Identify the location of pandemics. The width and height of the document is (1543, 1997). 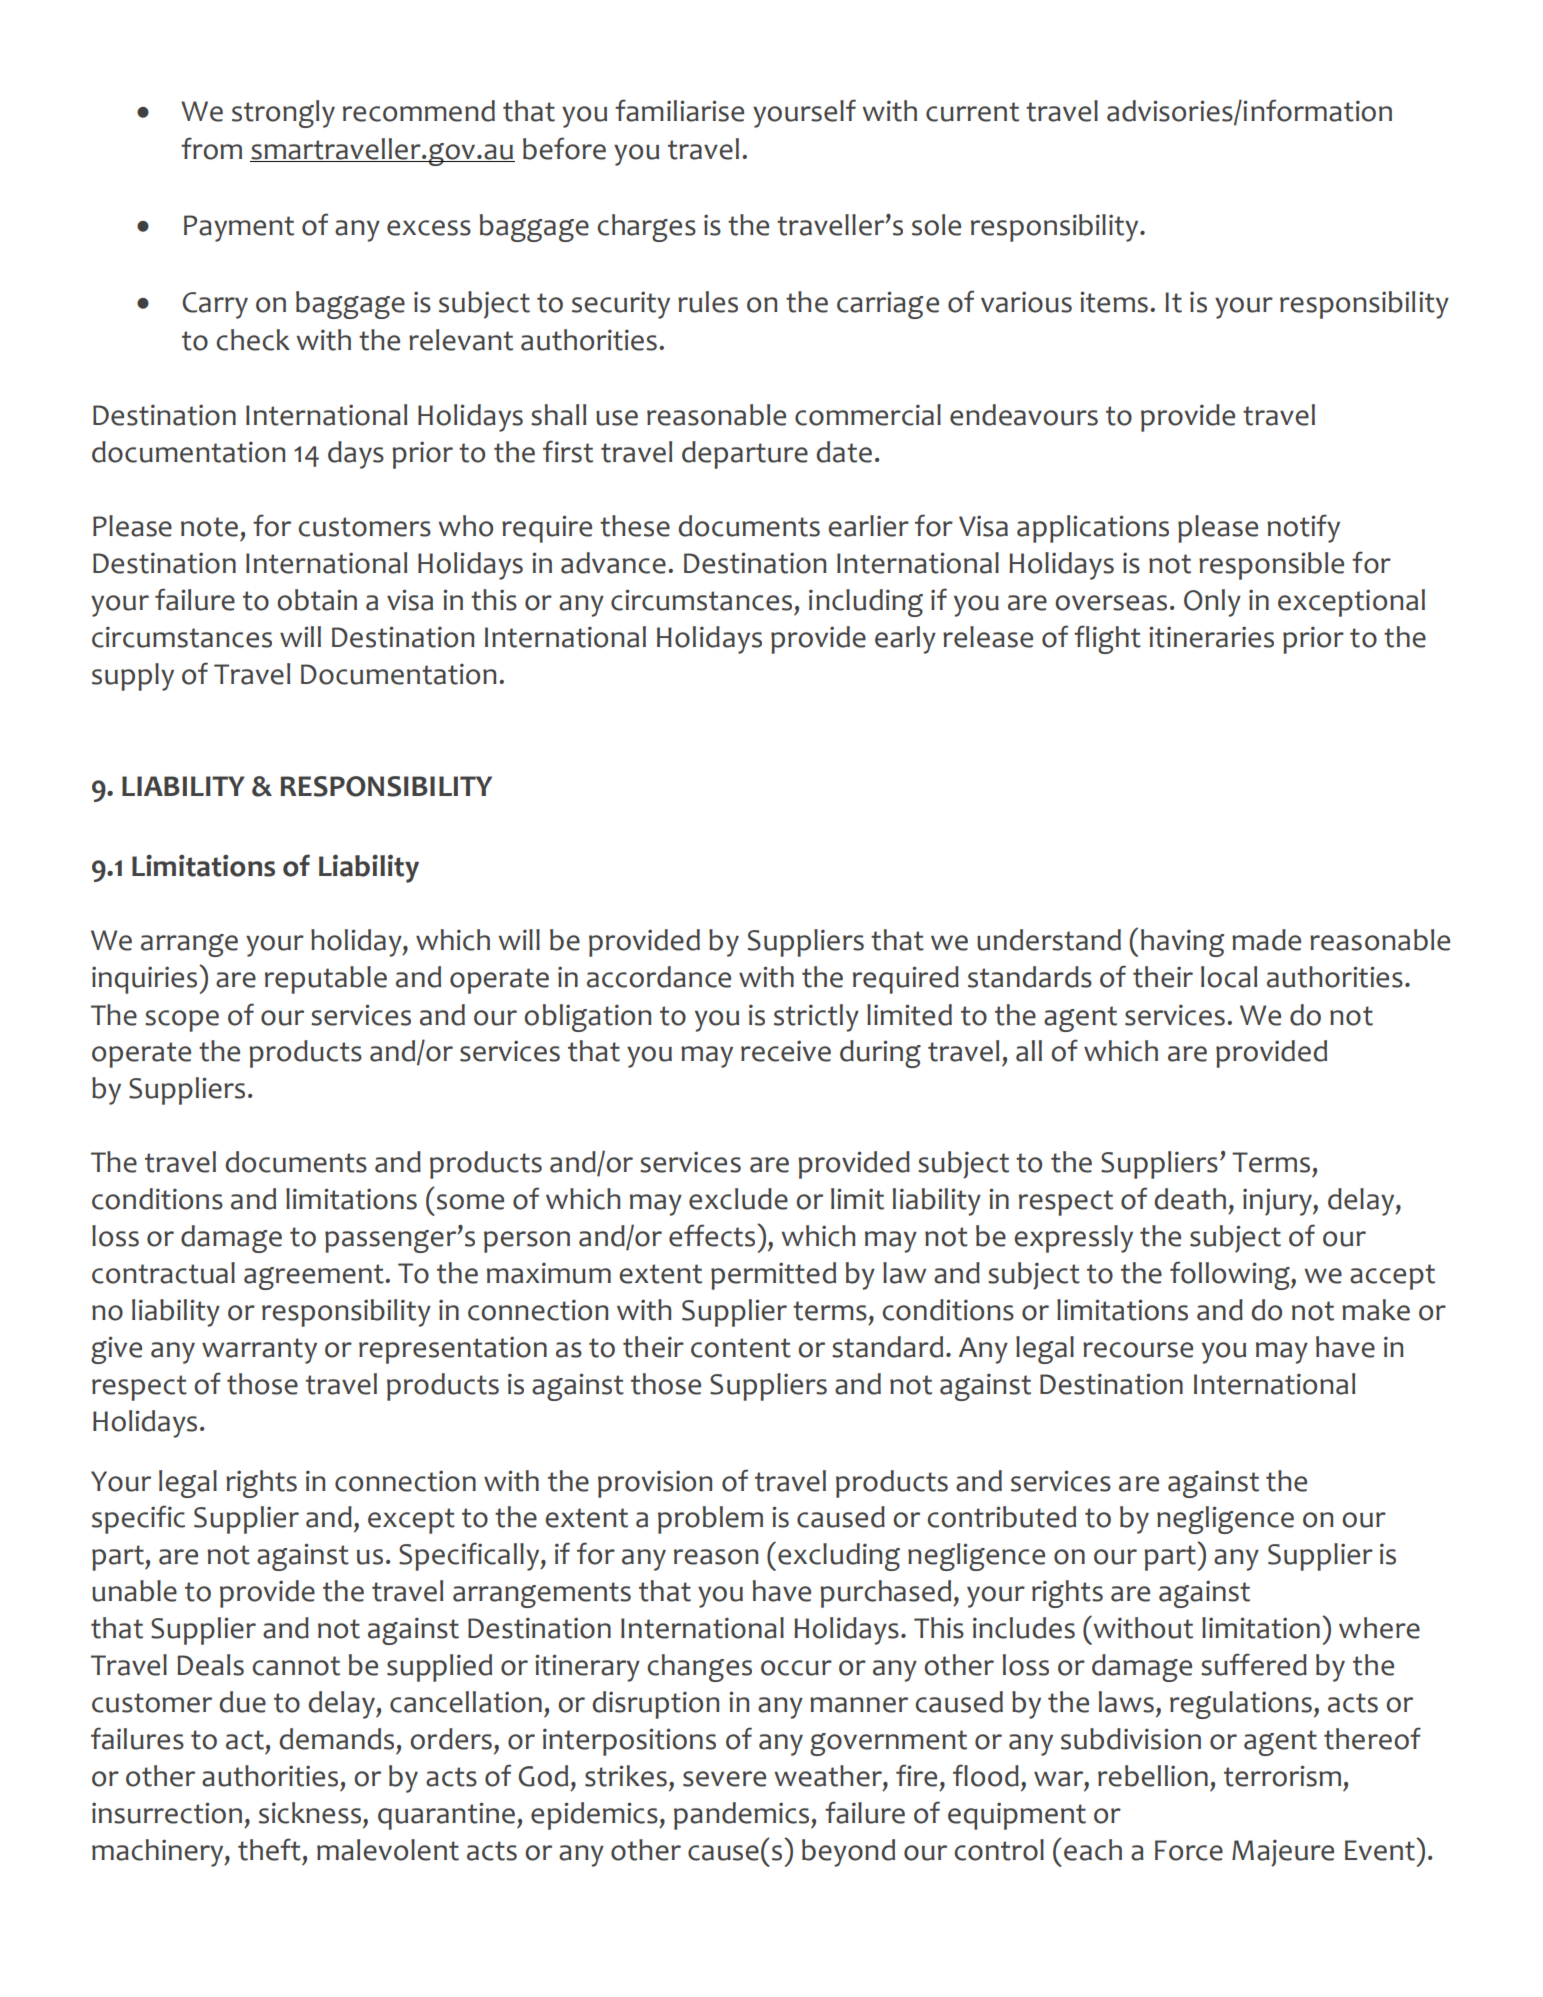
(743, 1816).
